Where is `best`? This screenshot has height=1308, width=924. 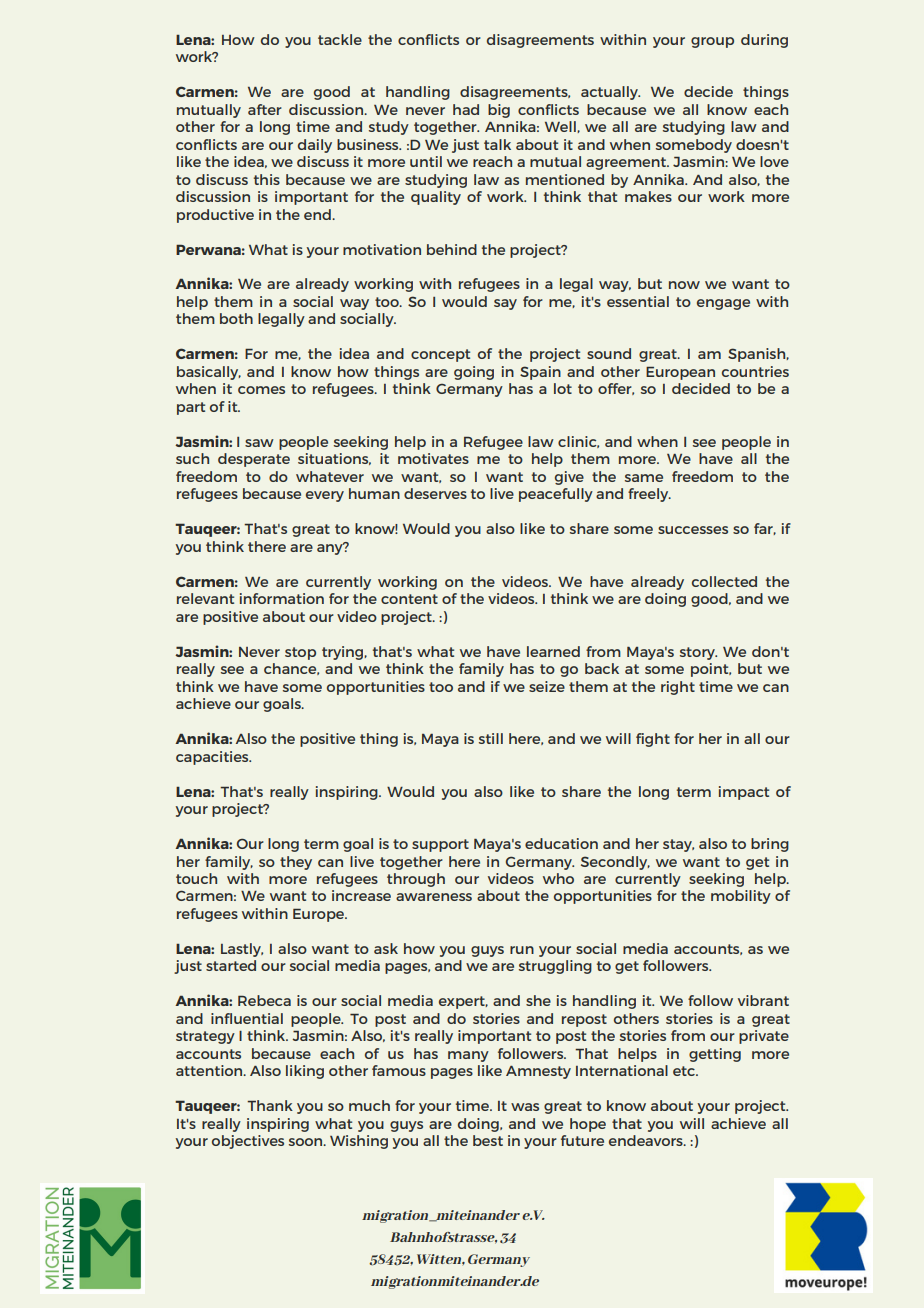
best is located at coordinates (488, 1140).
